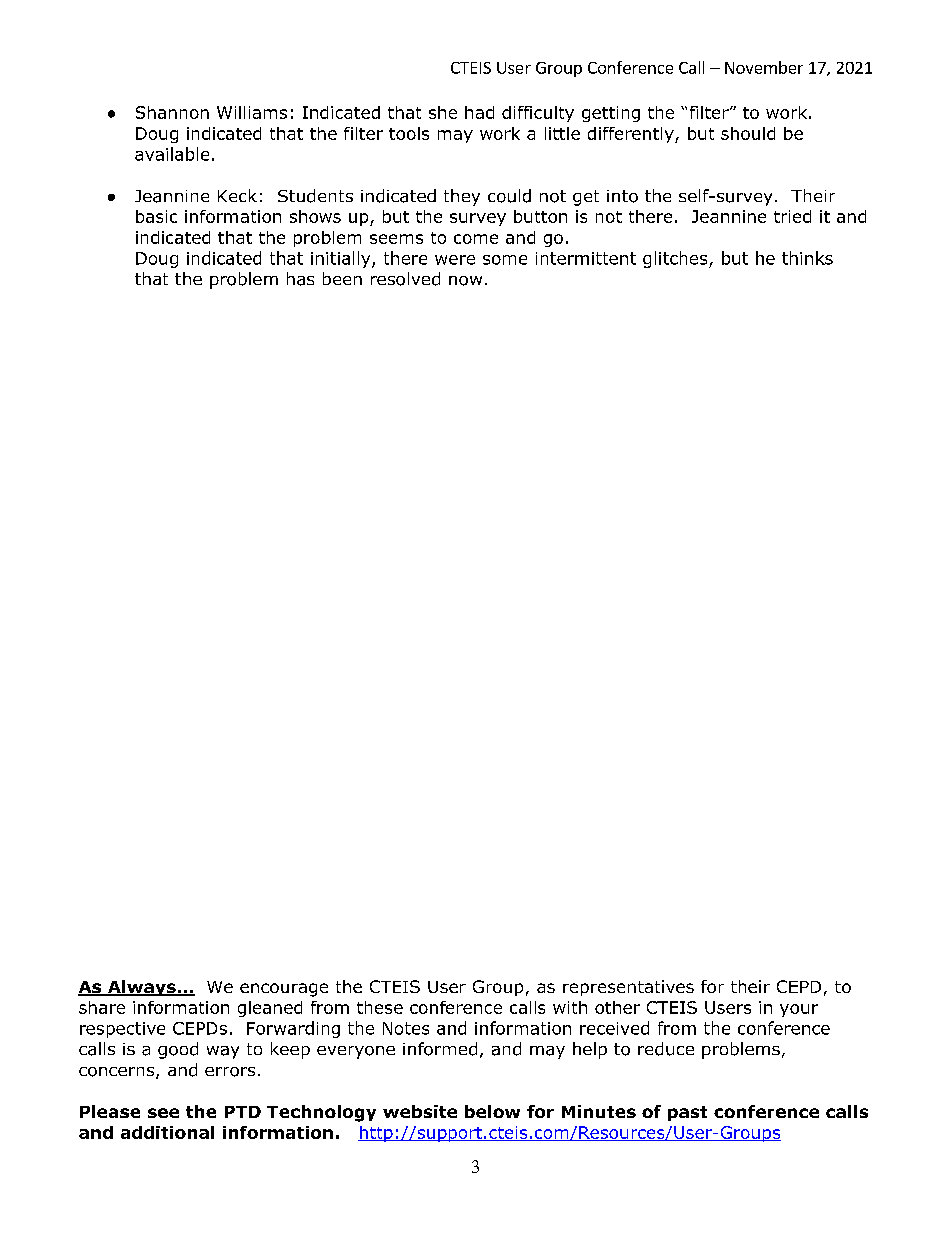 This screenshot has height=1233, width=952. I want to click on should, so click(748, 133).
